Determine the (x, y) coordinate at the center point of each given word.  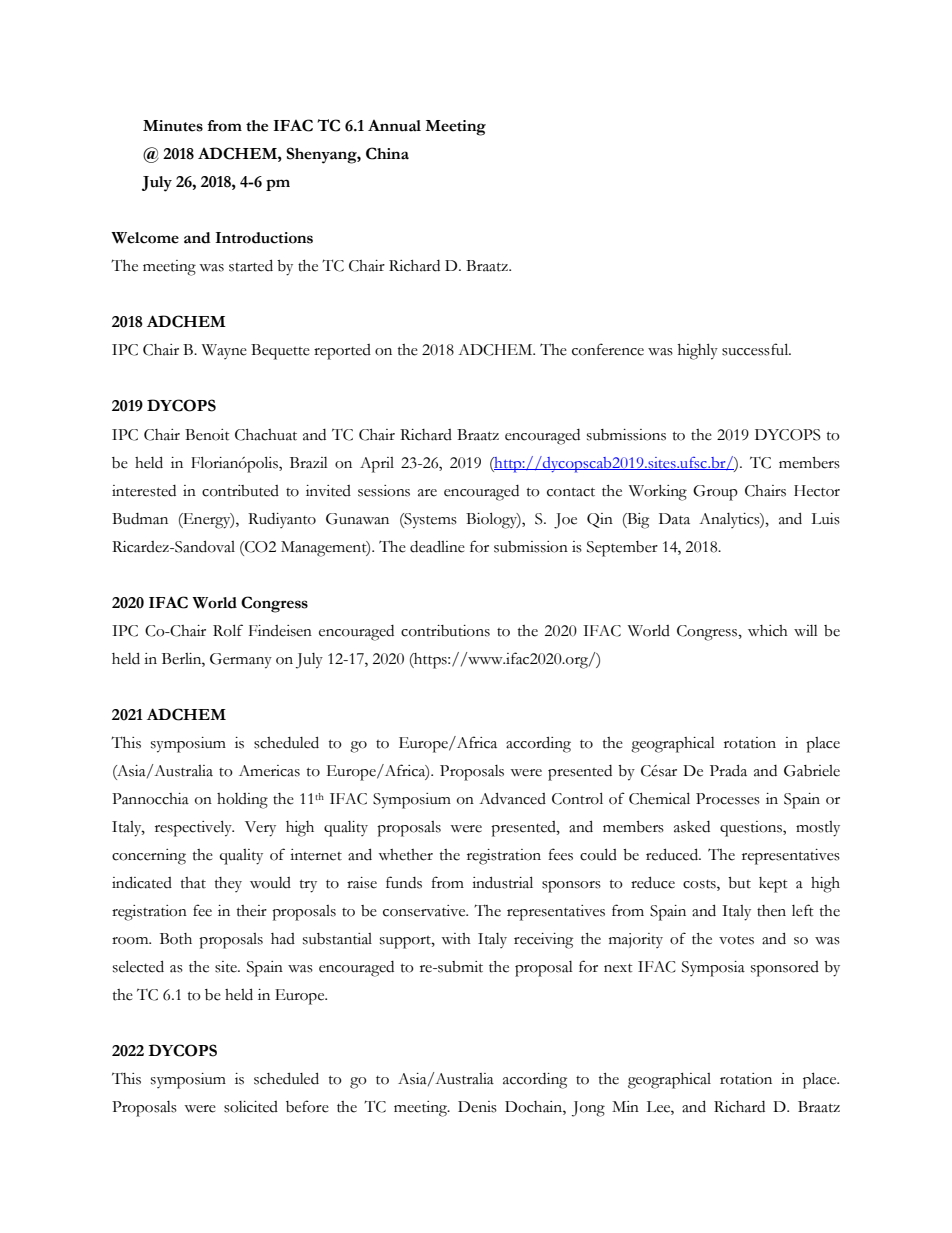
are (427, 493)
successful (756, 349)
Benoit (207, 435)
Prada (728, 770)
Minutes (173, 126)
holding (242, 801)
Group (715, 493)
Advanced (512, 798)
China (387, 153)
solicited (251, 1107)
